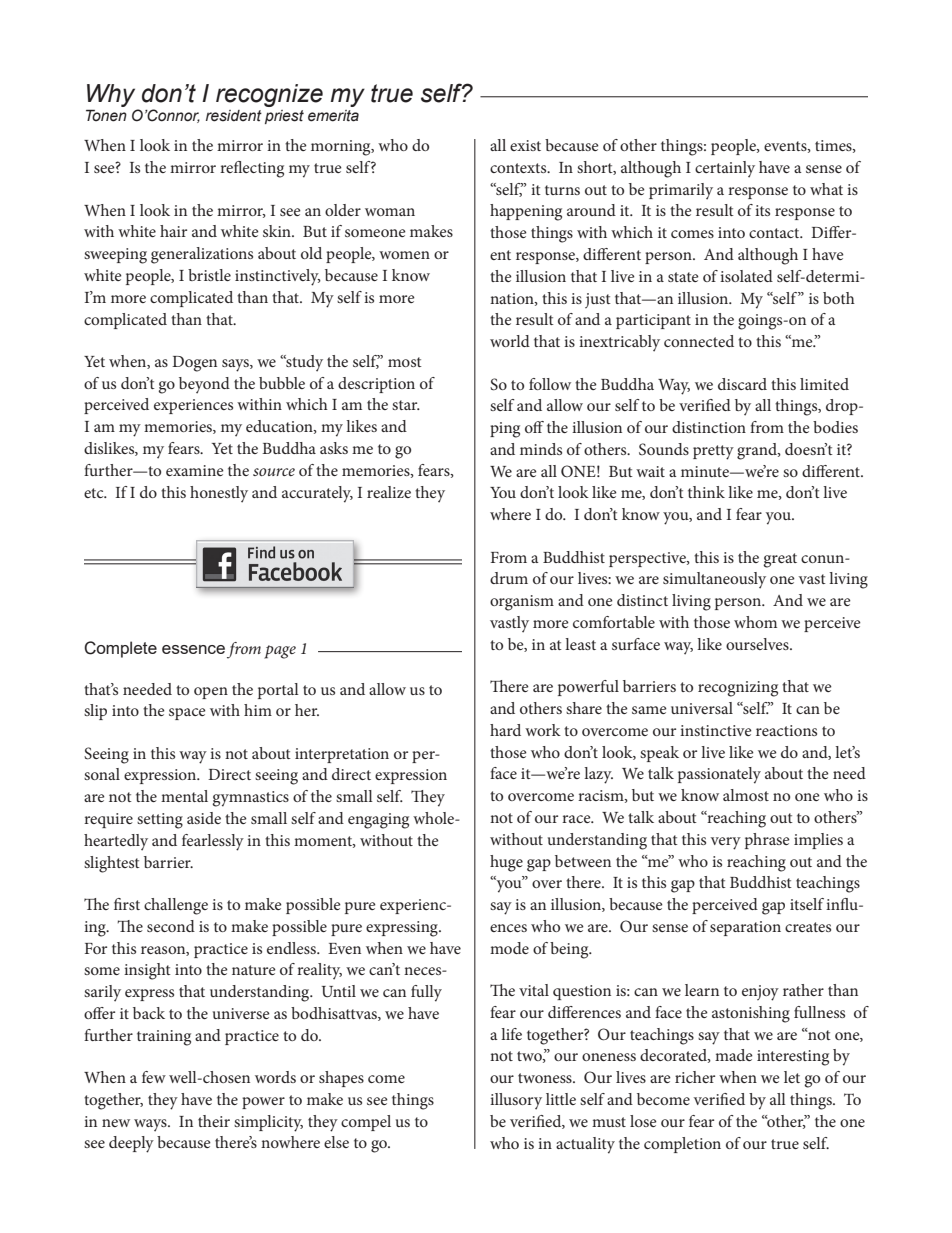  What do you see at coordinates (742, 384) in the image?
I see `discard` at bounding box center [742, 384].
